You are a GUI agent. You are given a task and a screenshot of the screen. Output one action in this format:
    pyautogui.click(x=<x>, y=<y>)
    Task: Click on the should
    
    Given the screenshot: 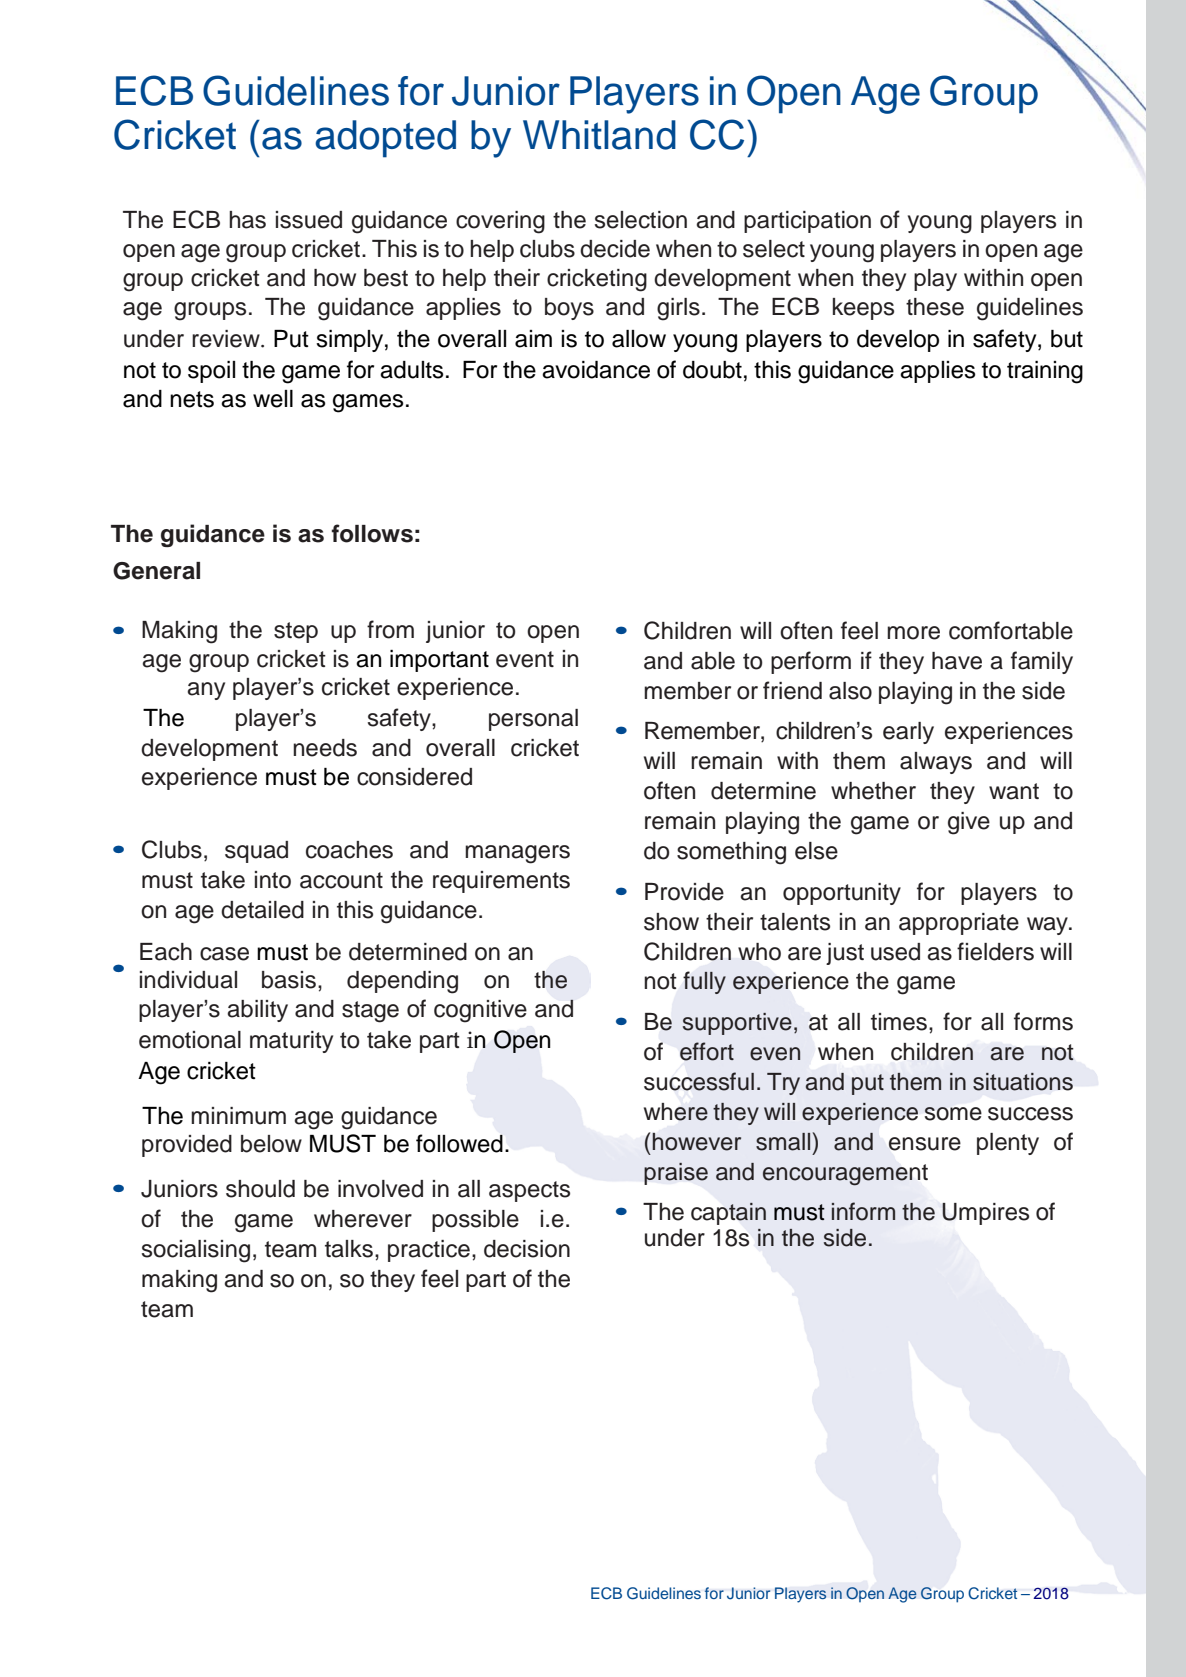 What is the action you would take?
    pyautogui.click(x=260, y=1189)
